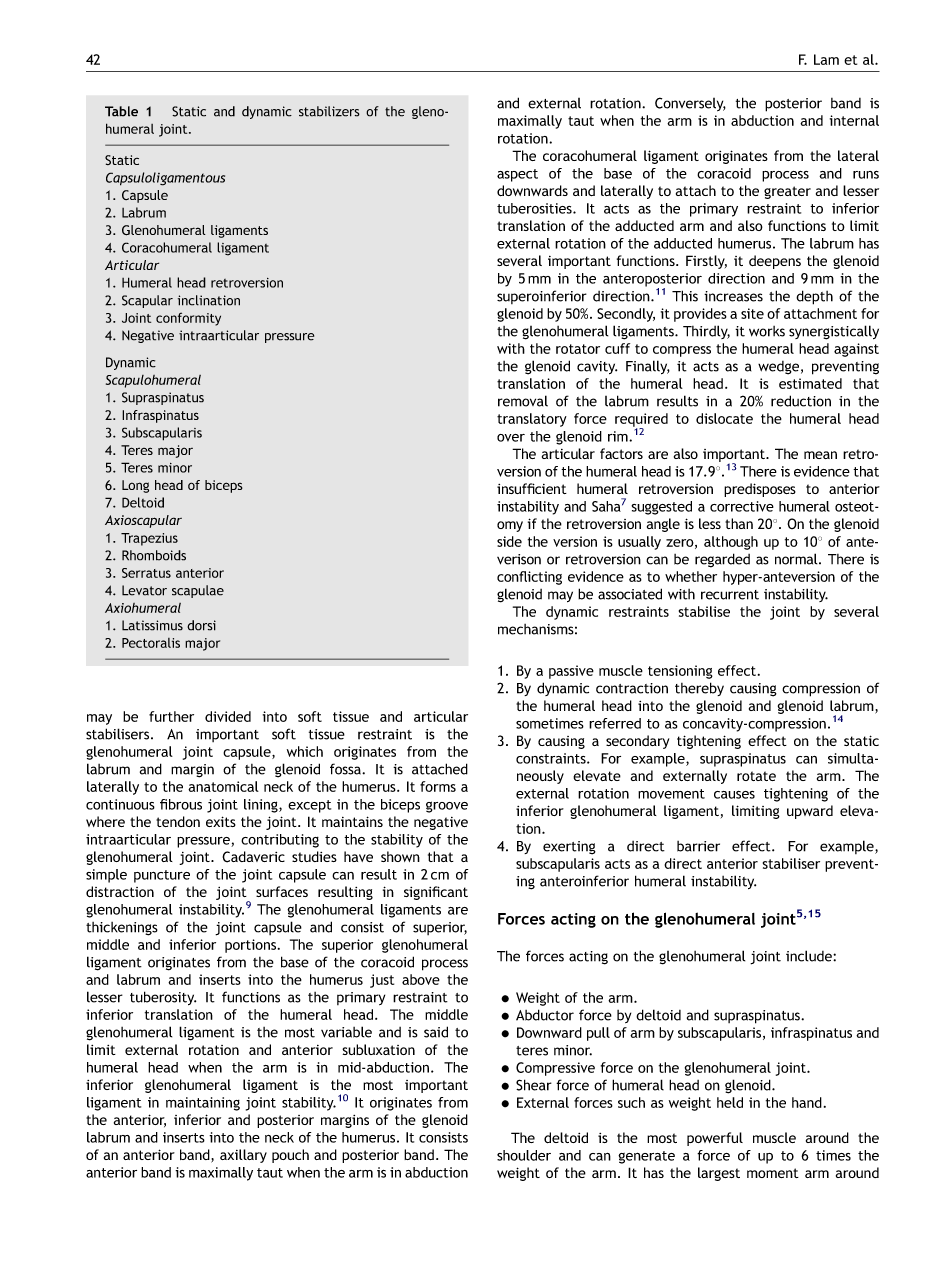 Image resolution: width=952 pixels, height=1270 pixels. Describe the element at coordinates (201, 625) in the image. I see `dorsi` at that location.
